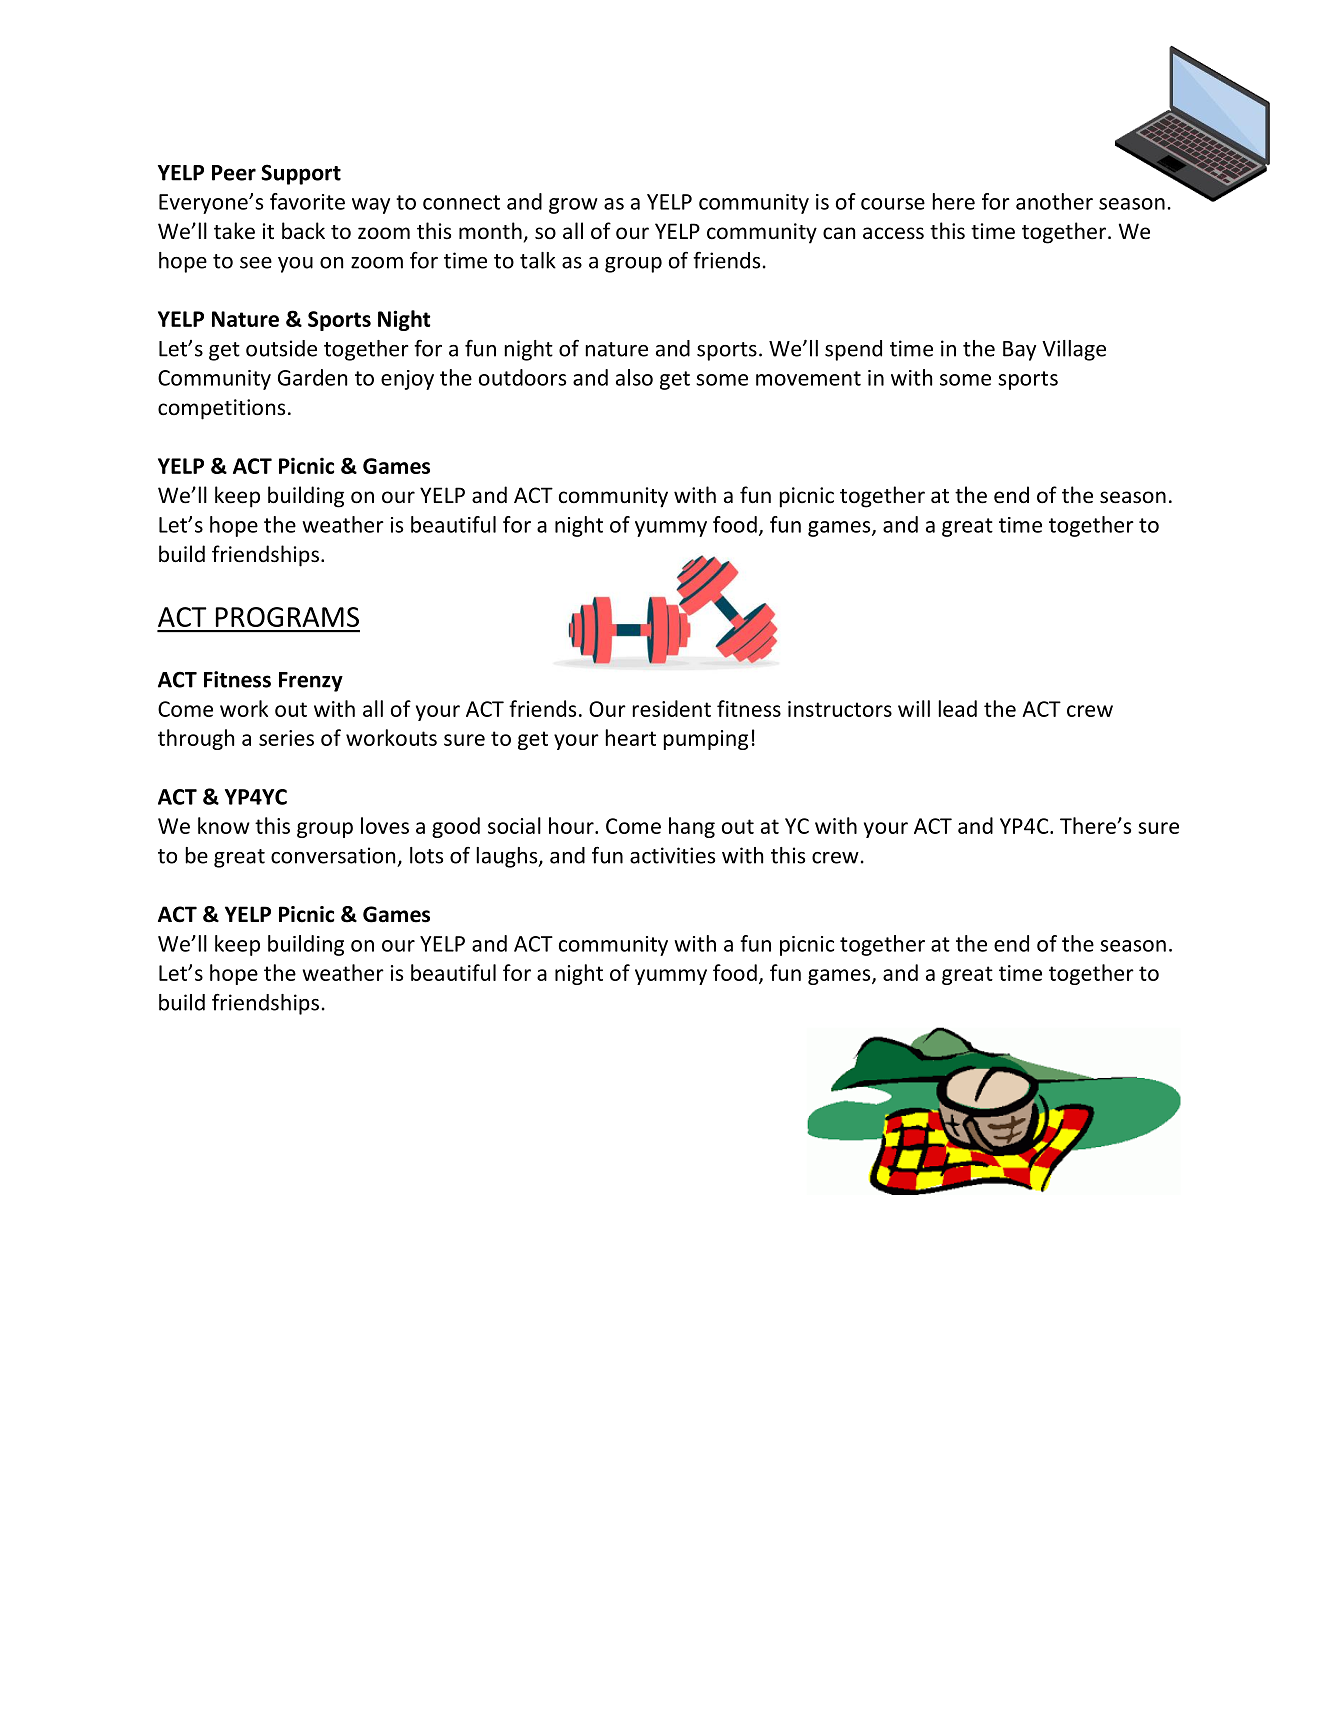 Image resolution: width=1338 pixels, height=1731 pixels. Describe the element at coordinates (893, 204) in the screenshot. I see `course` at that location.
